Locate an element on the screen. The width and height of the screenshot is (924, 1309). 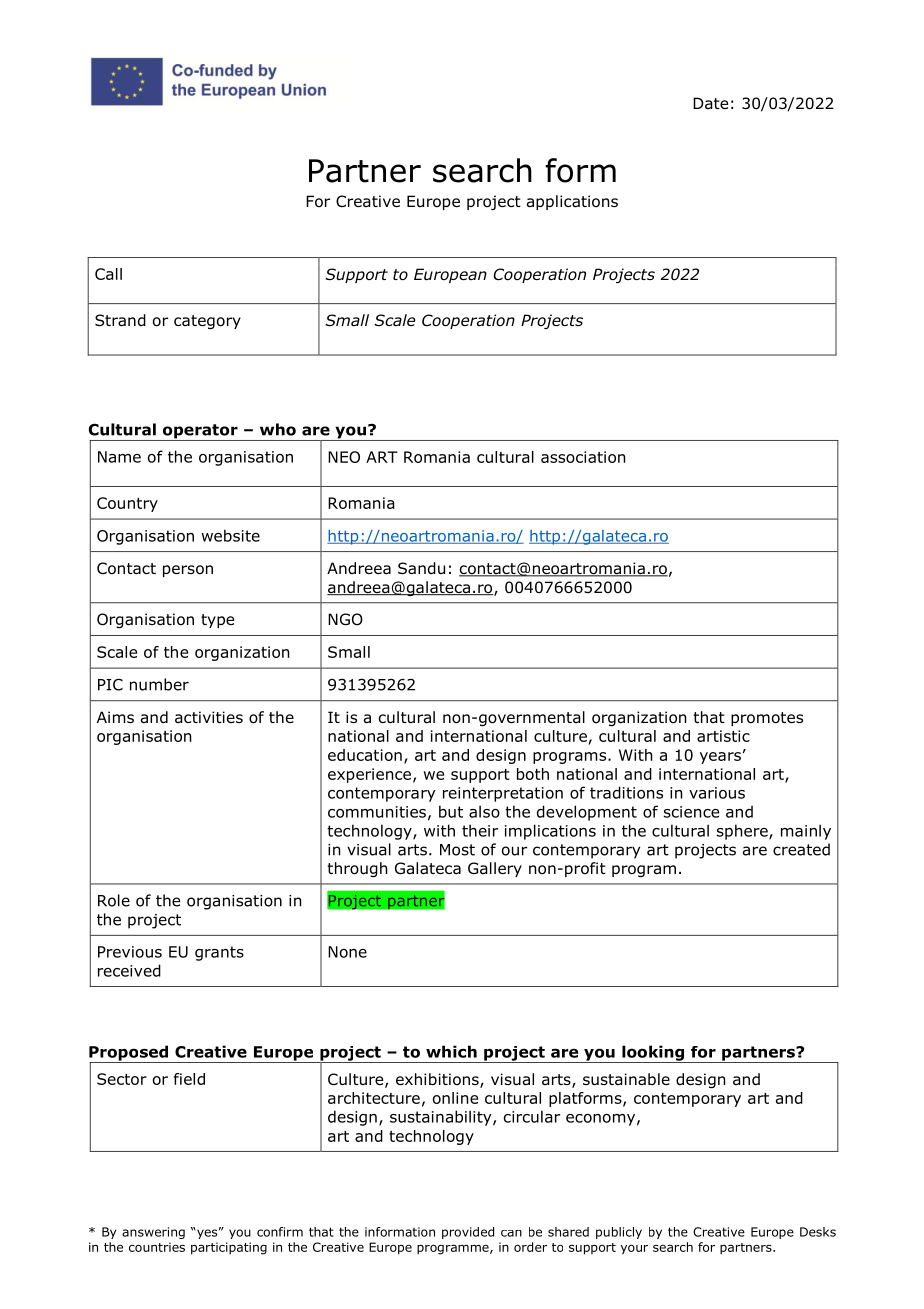
association is located at coordinates (583, 457).
